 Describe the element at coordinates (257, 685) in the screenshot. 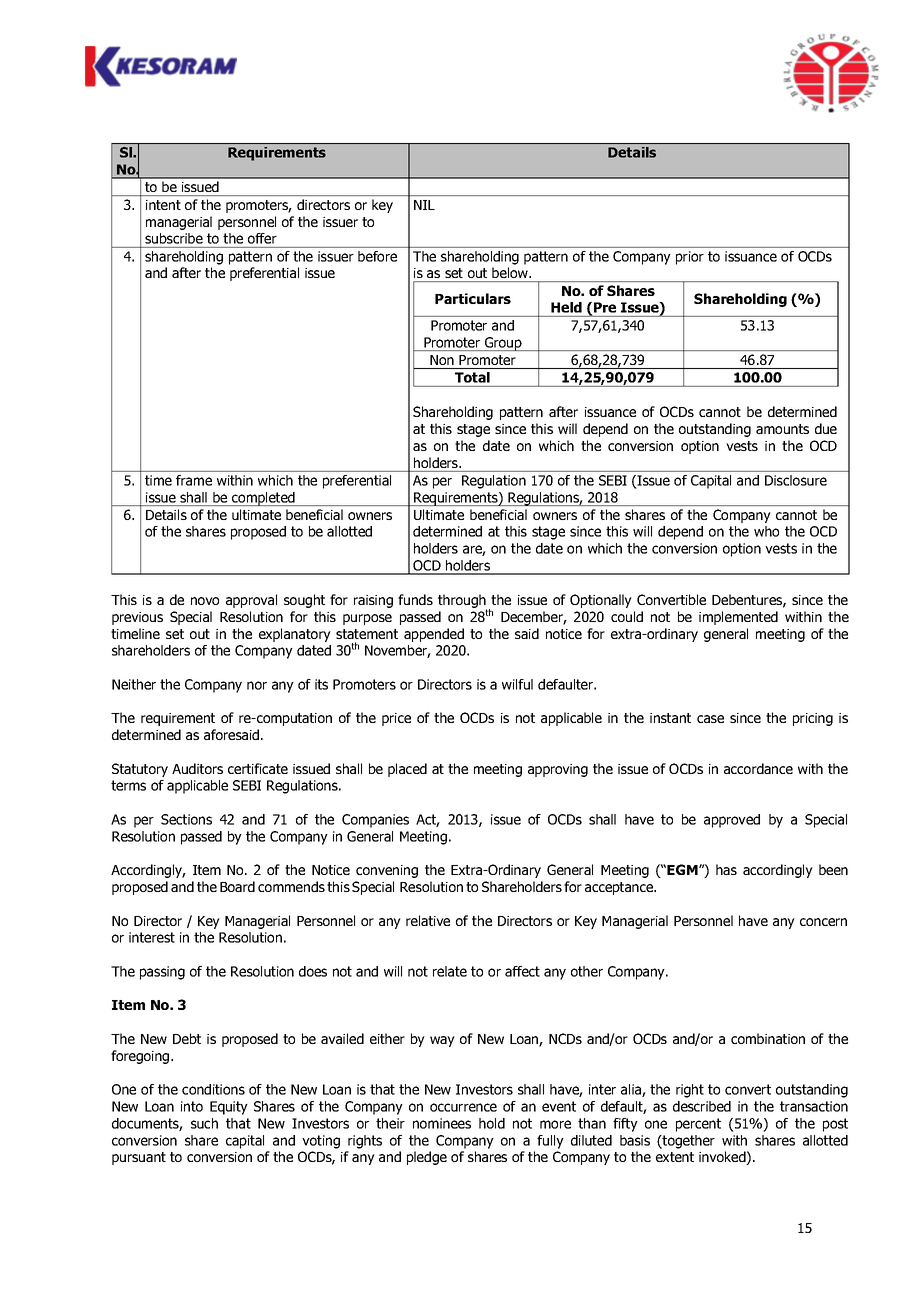

I see `nor` at that location.
